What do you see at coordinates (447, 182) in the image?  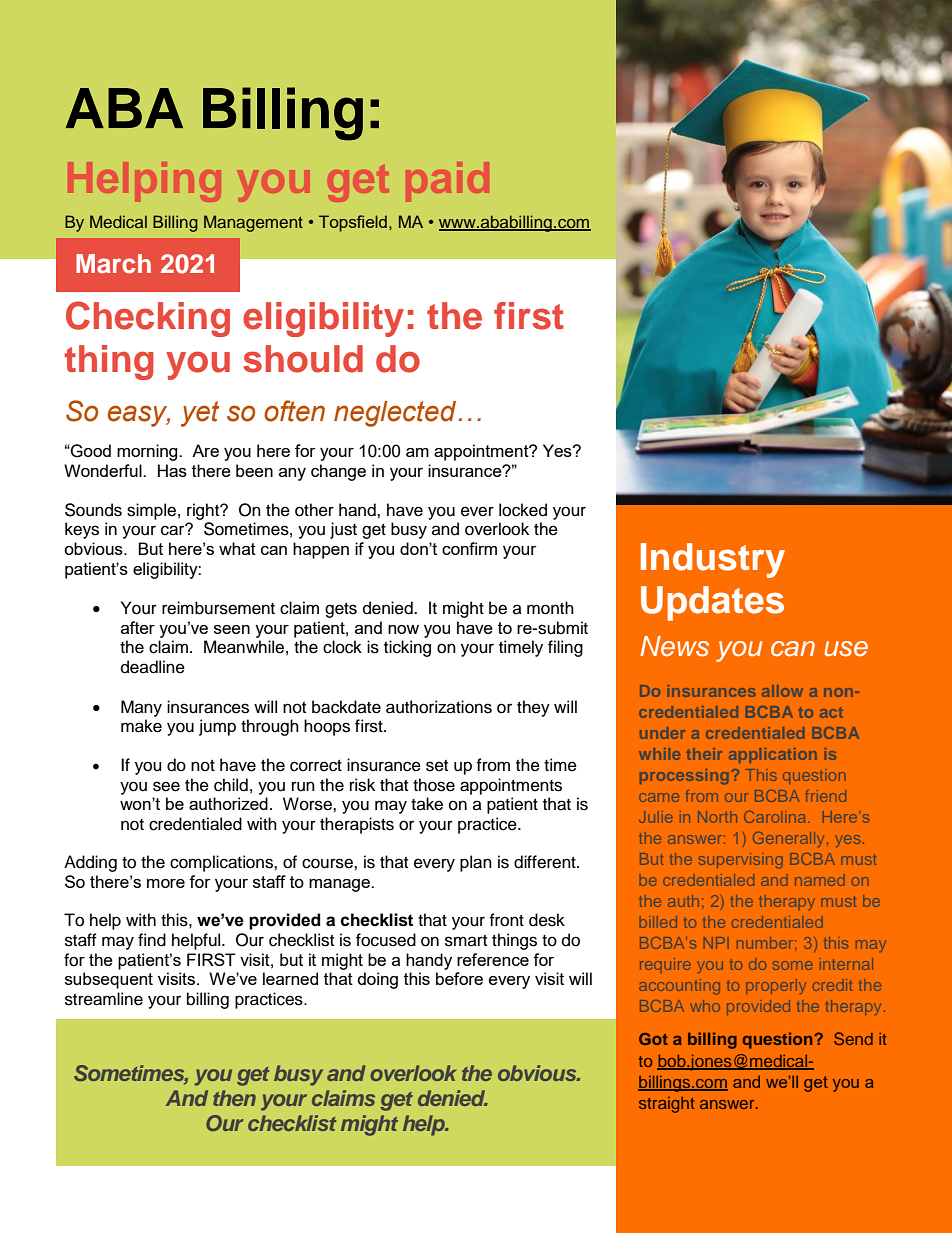 I see `paid` at bounding box center [447, 182].
